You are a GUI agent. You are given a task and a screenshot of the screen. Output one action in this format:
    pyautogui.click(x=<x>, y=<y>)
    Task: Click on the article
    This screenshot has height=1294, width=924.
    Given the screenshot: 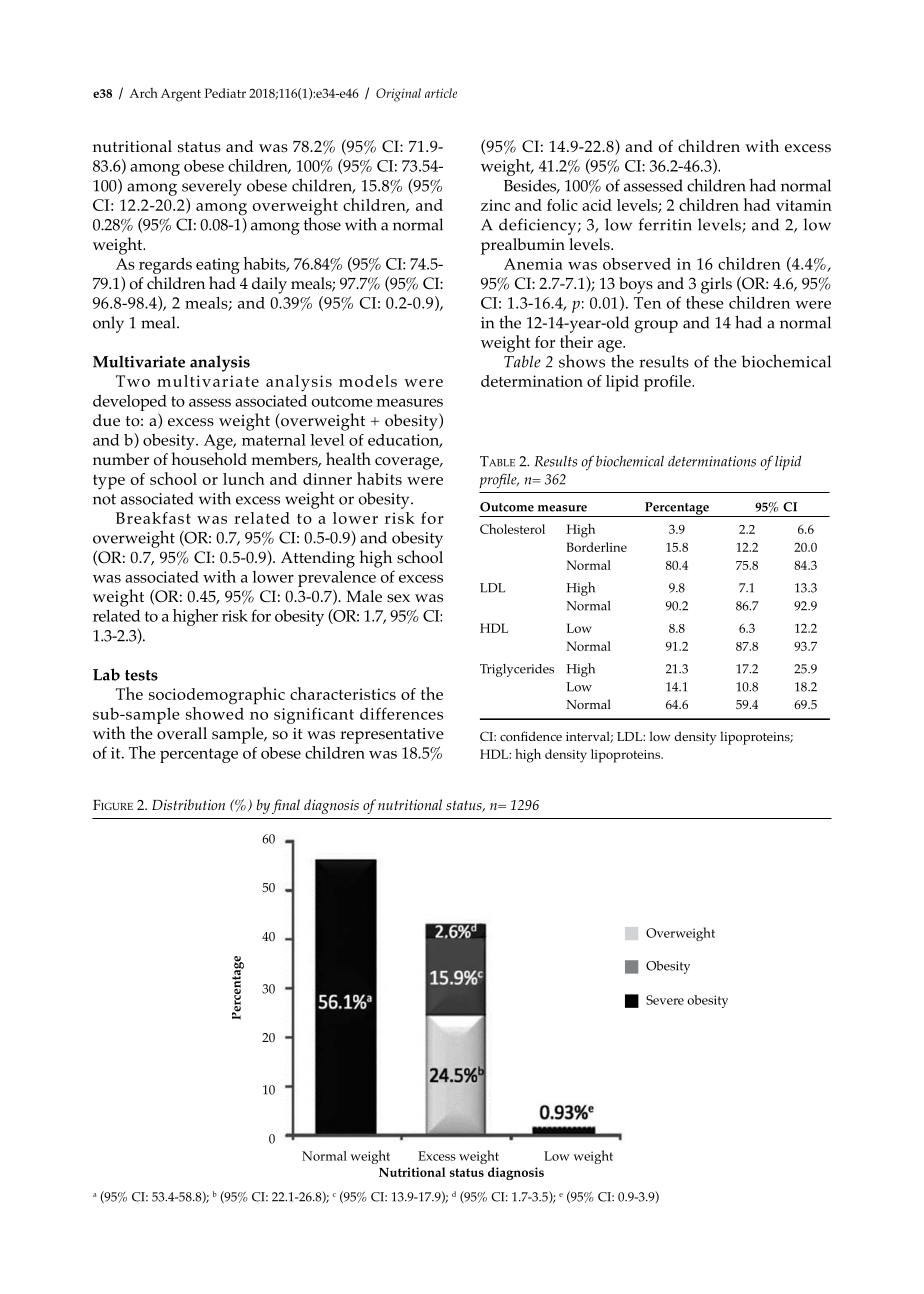 What is the action you would take?
    pyautogui.click(x=441, y=93)
